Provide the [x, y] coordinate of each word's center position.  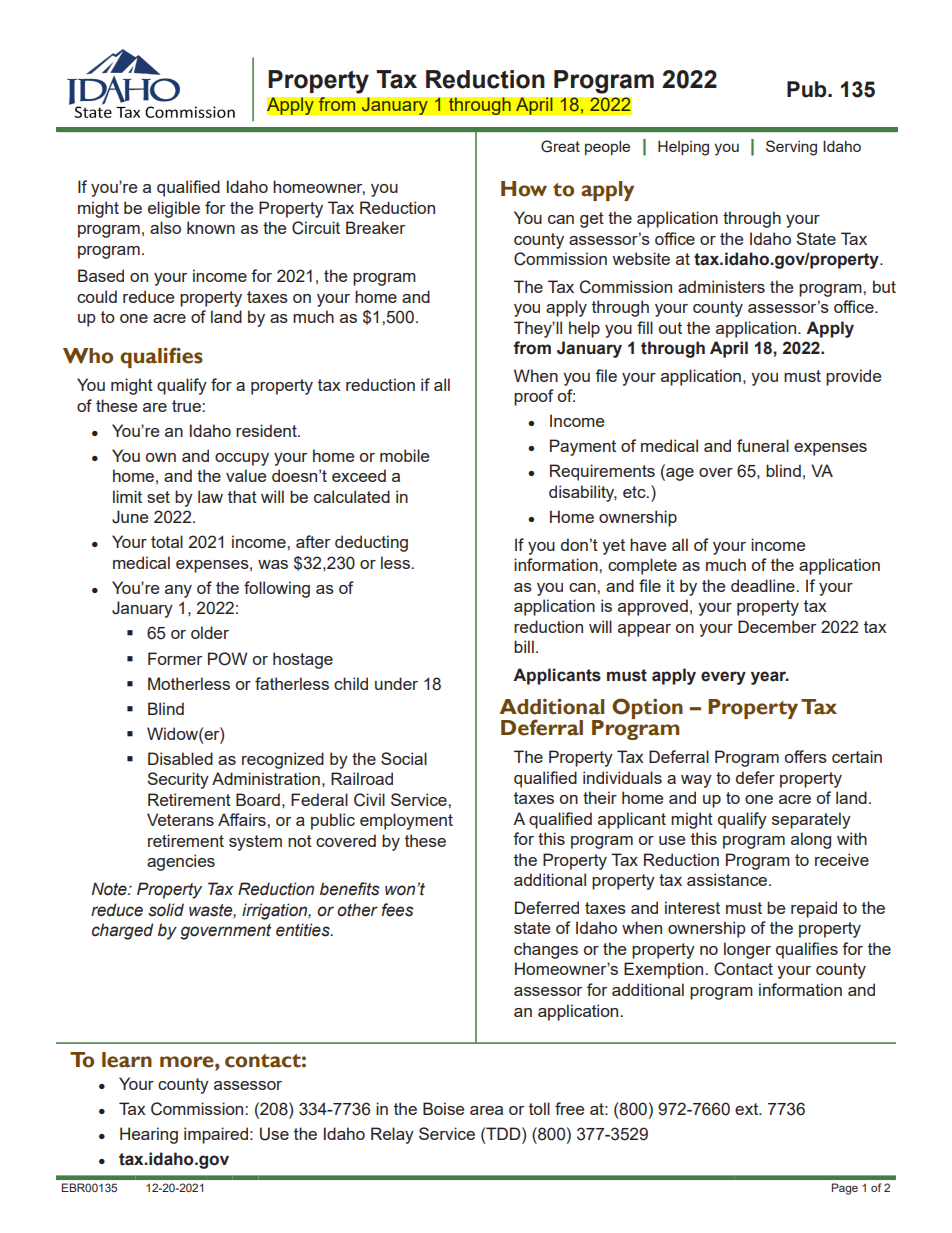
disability [583, 493]
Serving [791, 148]
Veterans [180, 819]
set [158, 497]
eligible [174, 209]
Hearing [149, 1135]
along [811, 840]
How [524, 189]
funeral [763, 445]
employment [406, 821]
